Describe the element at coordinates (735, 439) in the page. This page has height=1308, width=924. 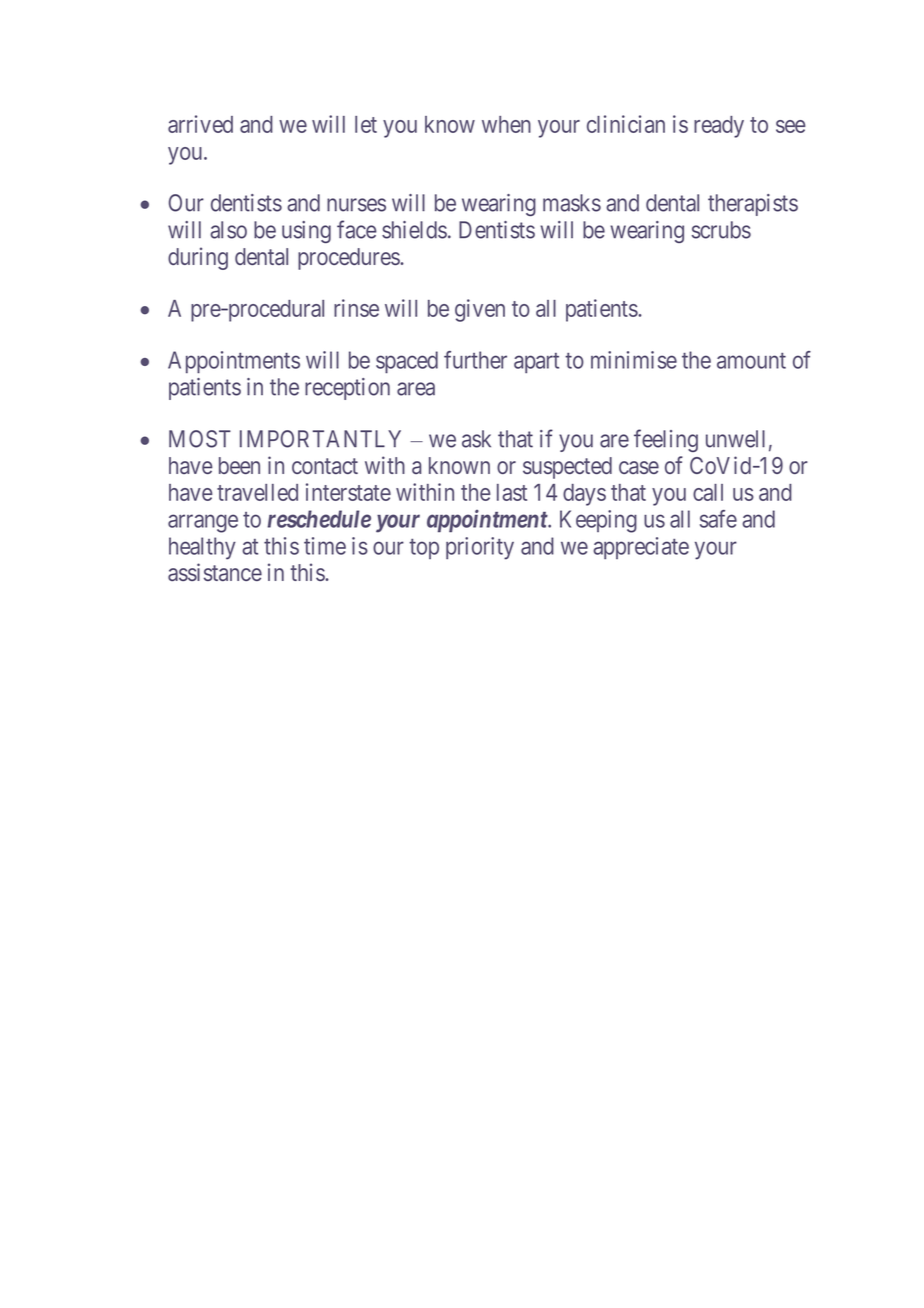
I see `unwell` at that location.
